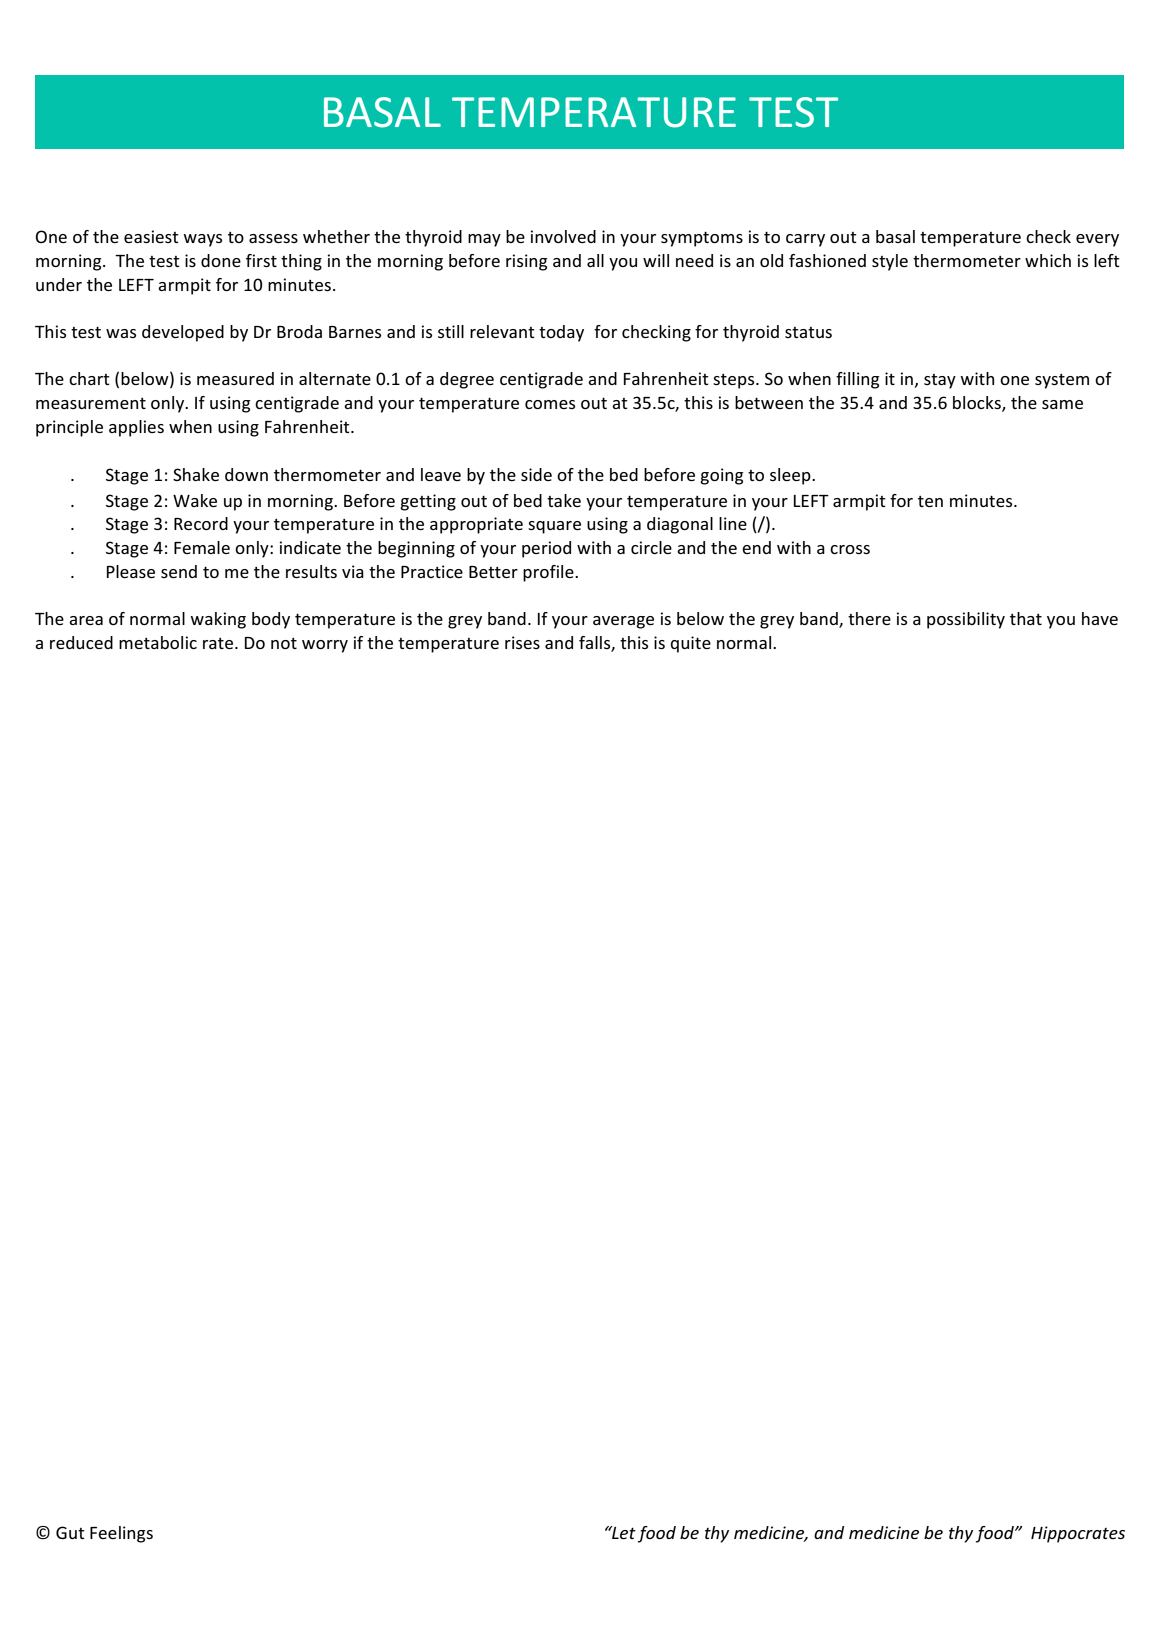 Image resolution: width=1161 pixels, height=1642 pixels. What do you see at coordinates (869, 618) in the image?
I see `there` at bounding box center [869, 618].
